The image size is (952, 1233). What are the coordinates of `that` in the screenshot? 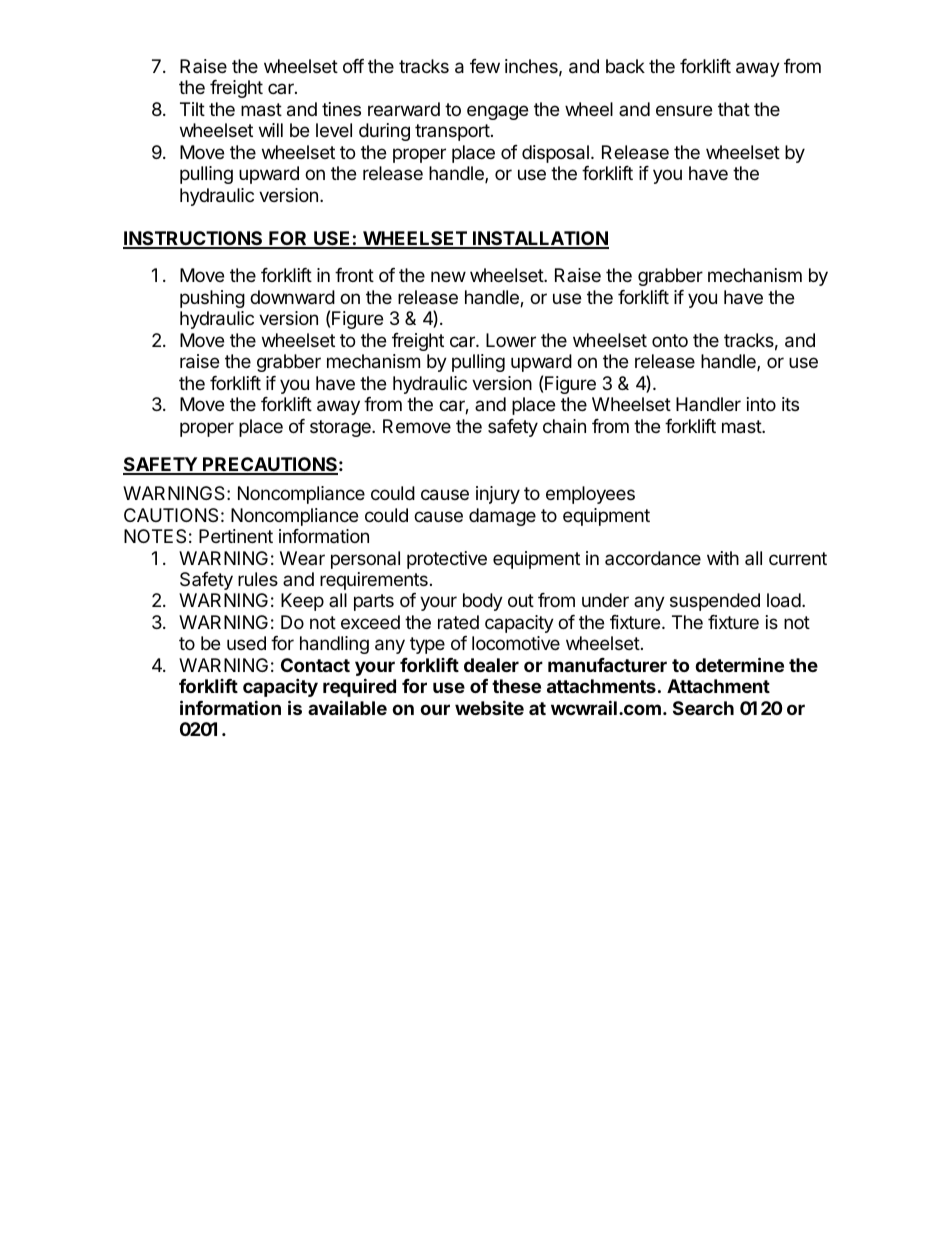 It's located at (734, 109).
